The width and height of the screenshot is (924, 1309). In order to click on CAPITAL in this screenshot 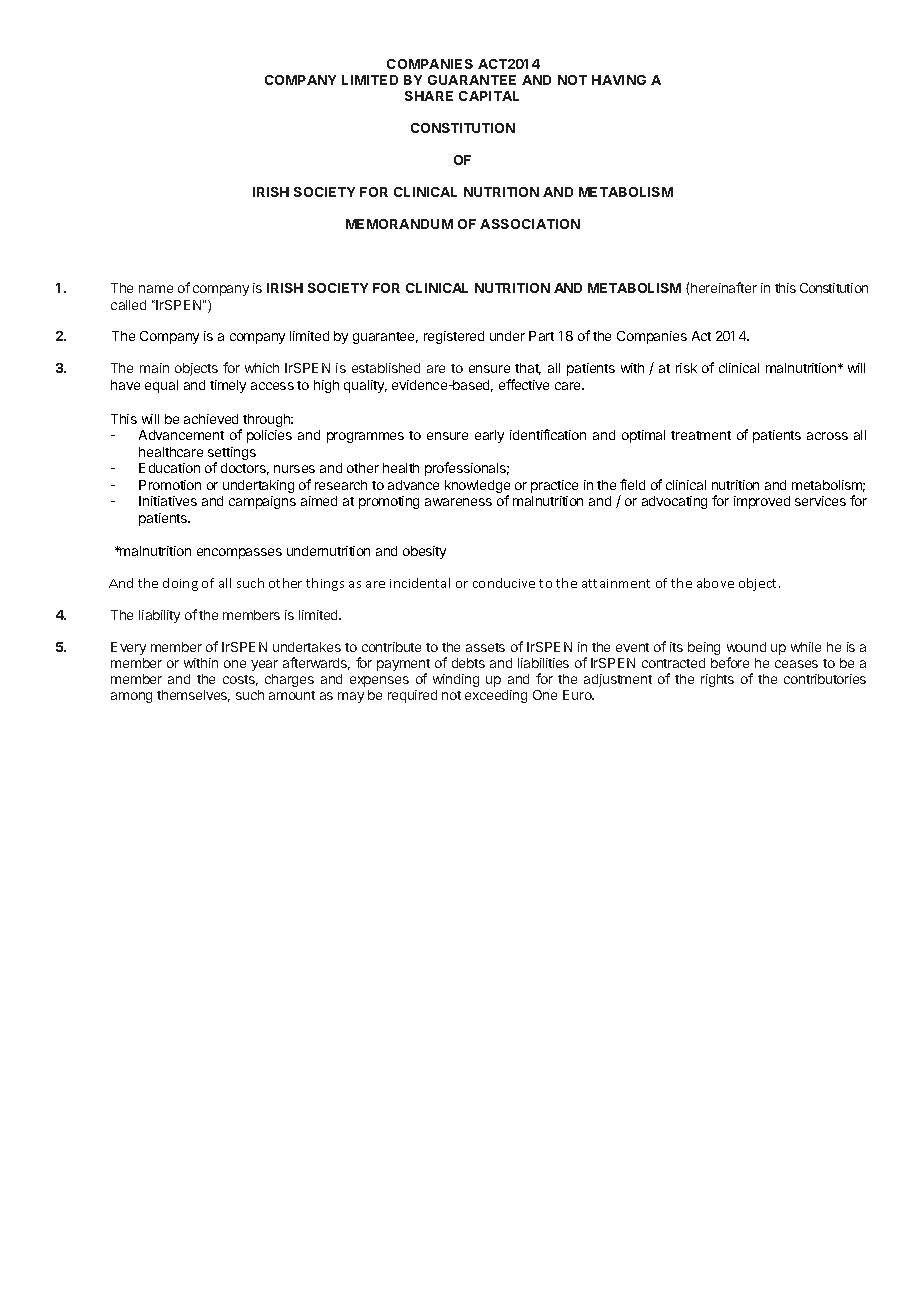, I will do `click(489, 96)`.
